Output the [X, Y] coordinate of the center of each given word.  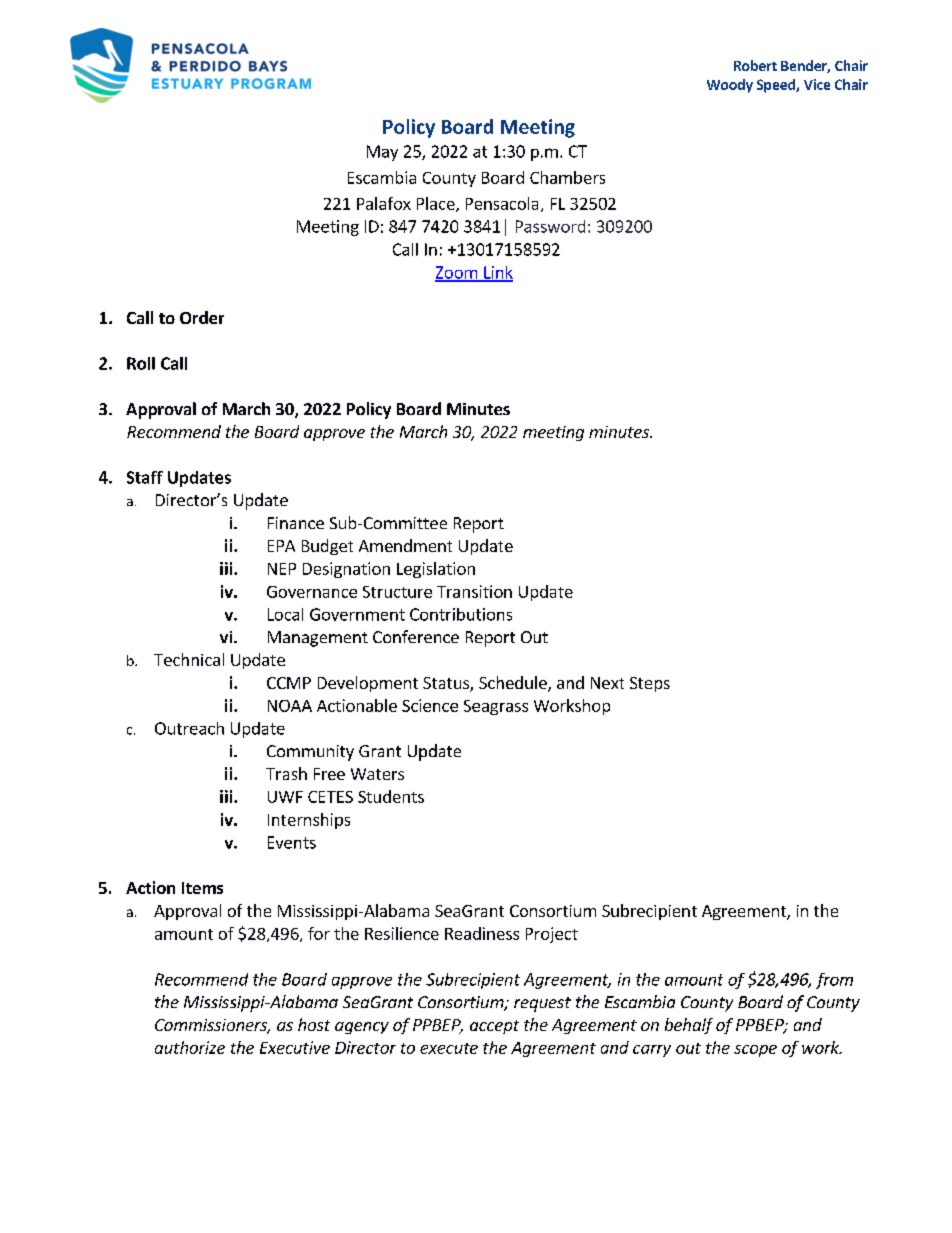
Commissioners [212, 1026]
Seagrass [496, 707]
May [382, 153]
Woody [730, 86]
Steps [650, 684]
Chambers [567, 177]
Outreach [189, 728]
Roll [141, 363]
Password [550, 226]
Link [497, 273]
